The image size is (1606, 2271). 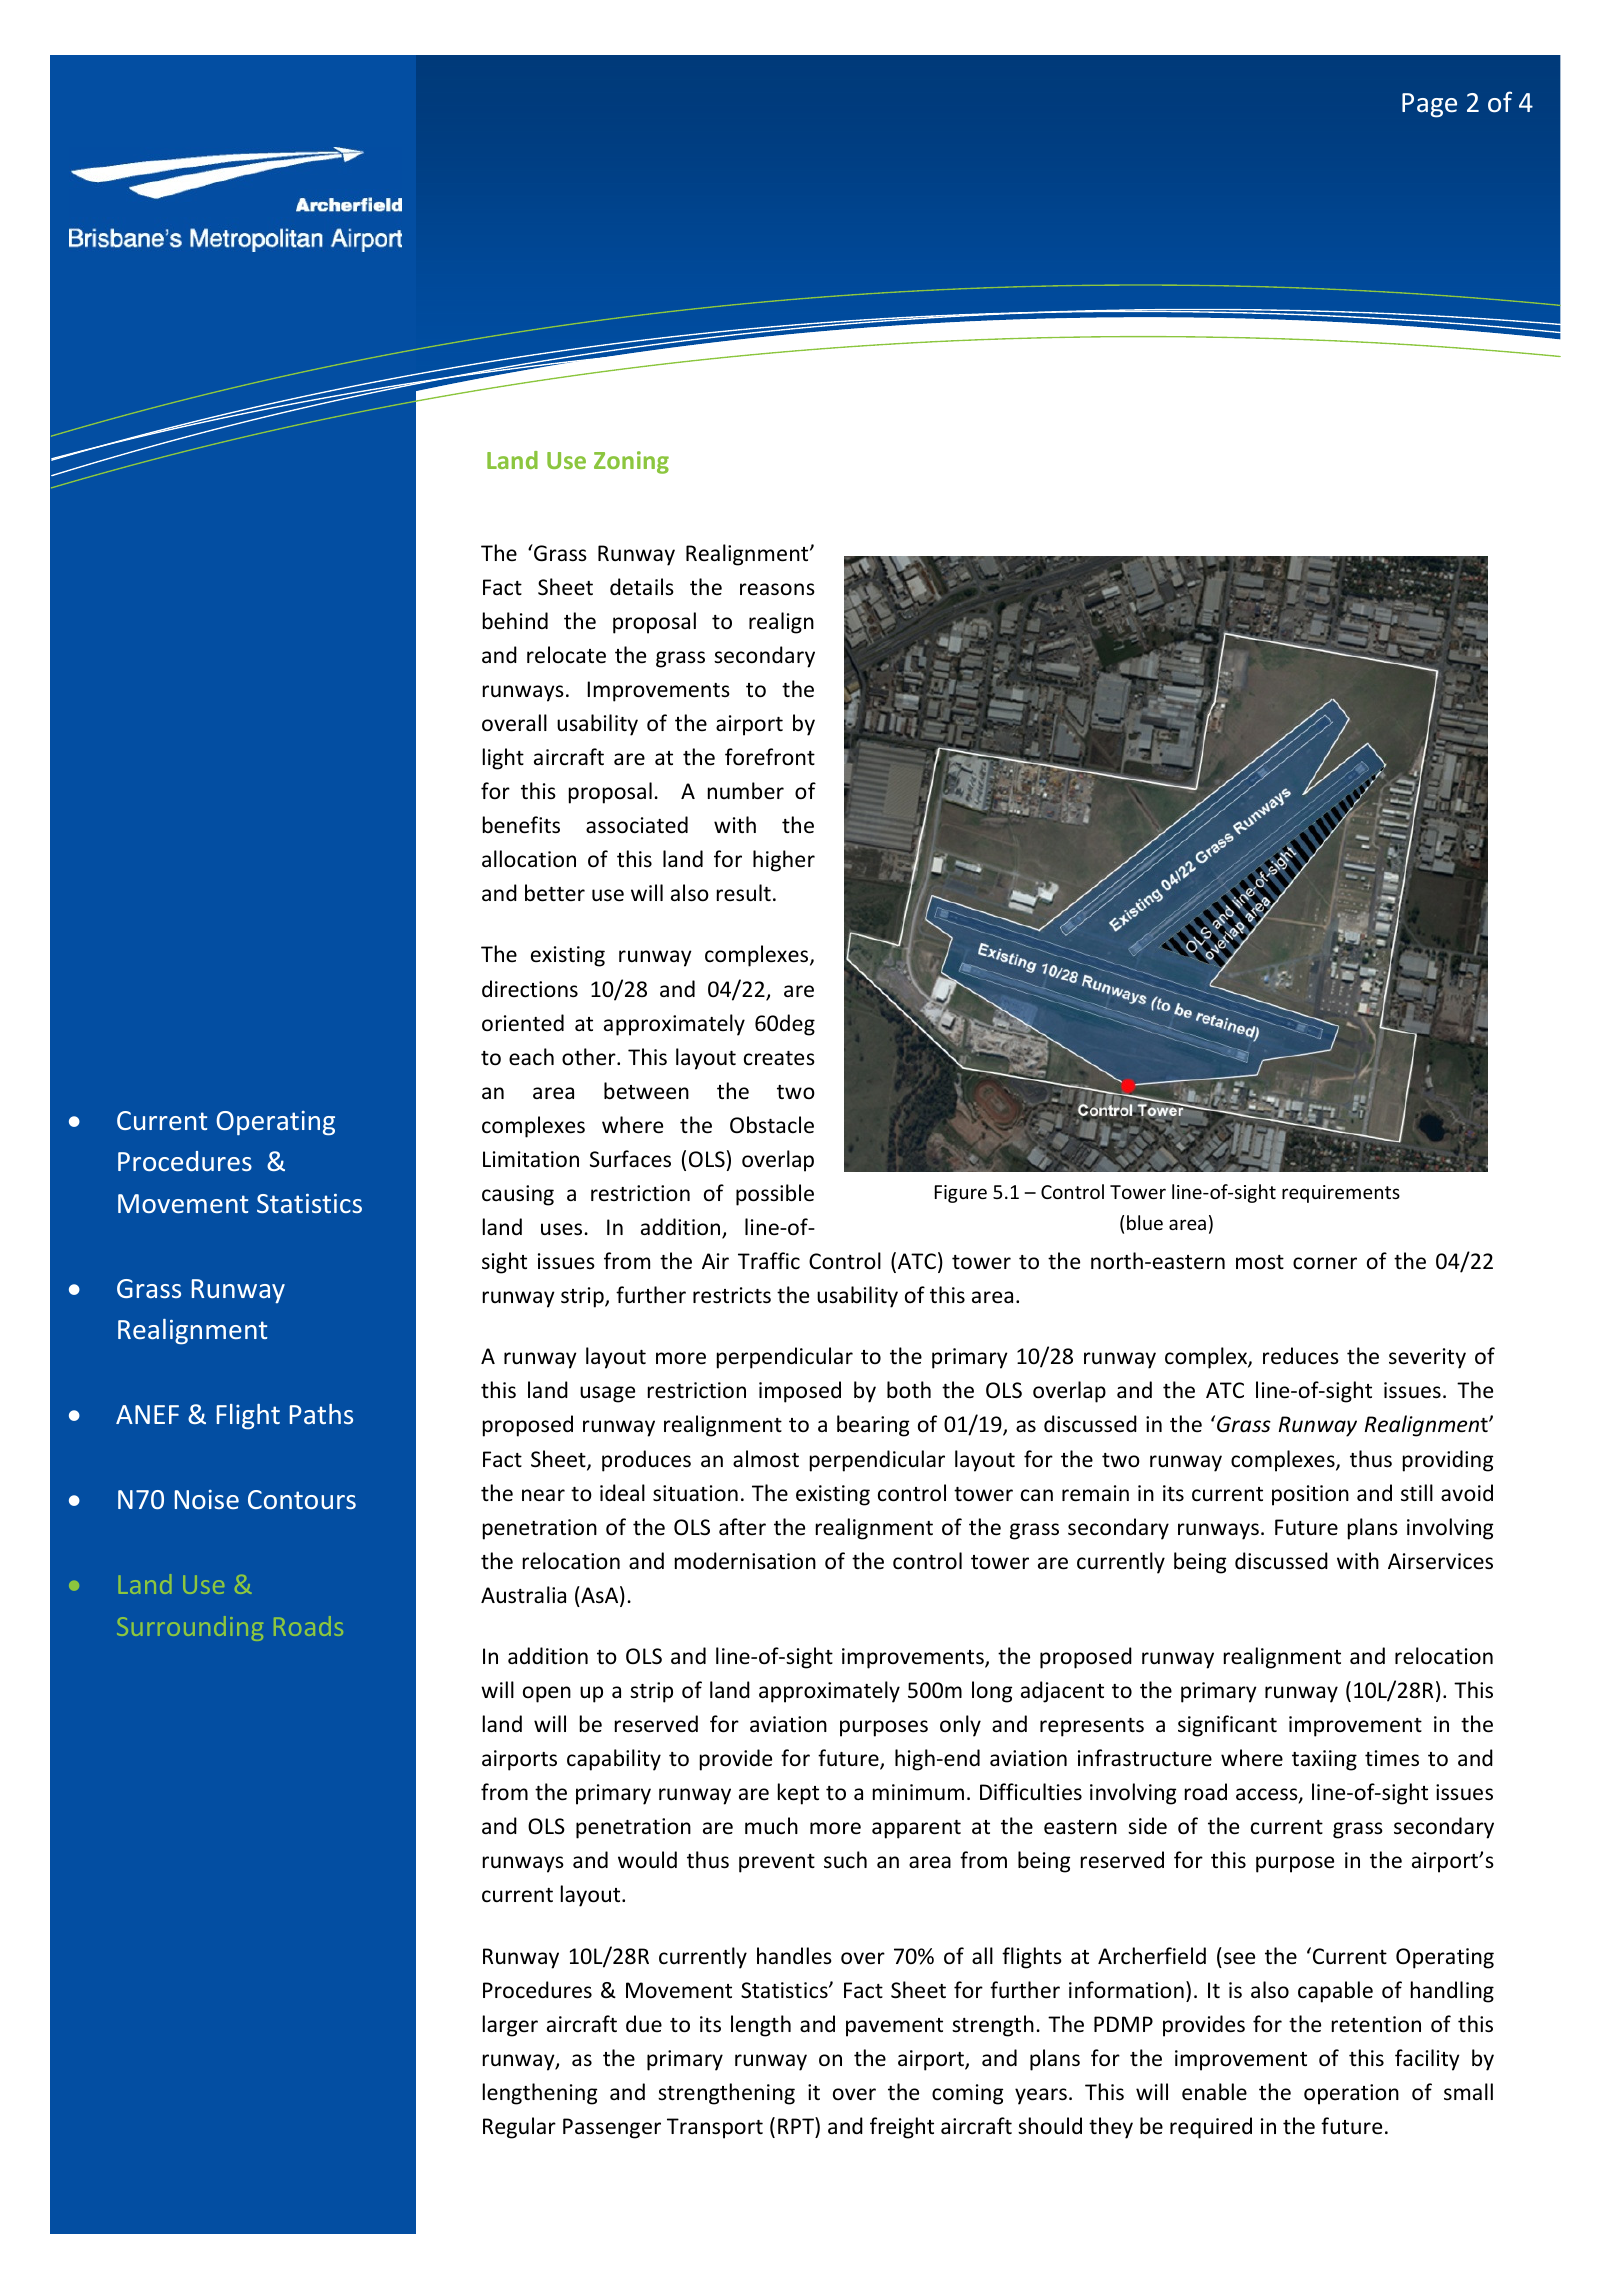 I want to click on forefront, so click(x=770, y=757).
